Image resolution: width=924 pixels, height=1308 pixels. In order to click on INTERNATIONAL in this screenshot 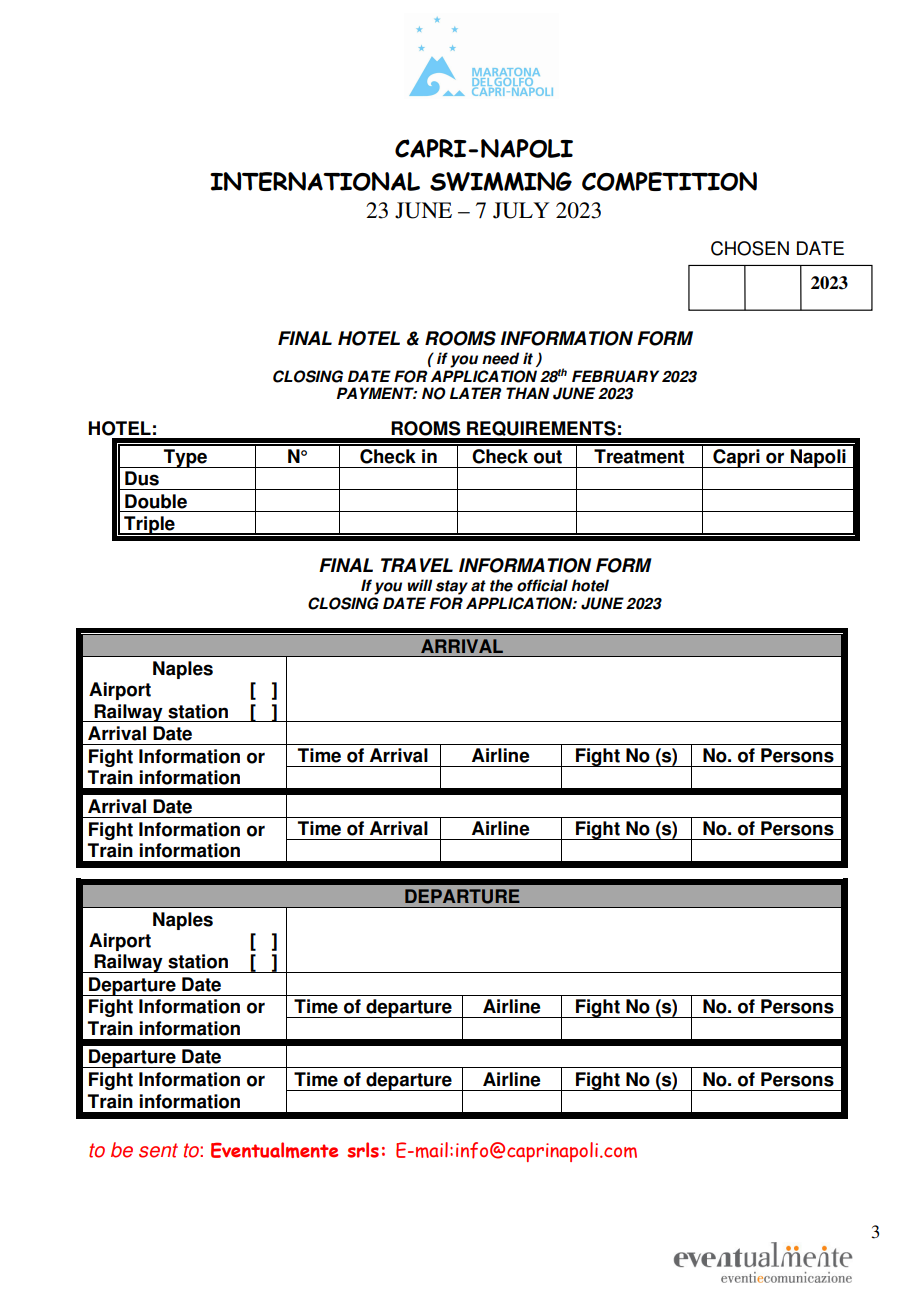, I will do `click(315, 181)`.
